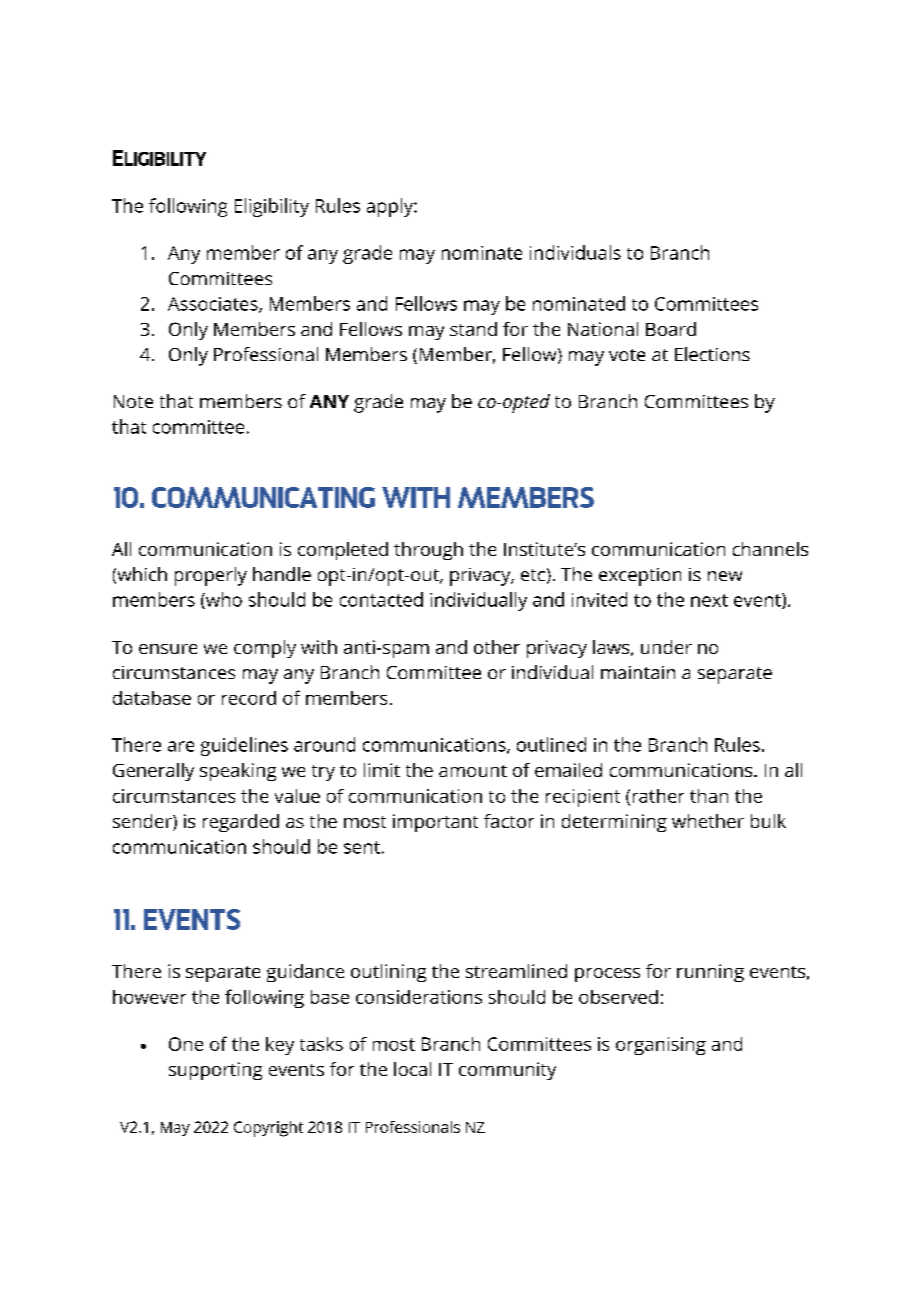 The height and width of the document is (1308, 924). I want to click on running, so click(710, 973).
